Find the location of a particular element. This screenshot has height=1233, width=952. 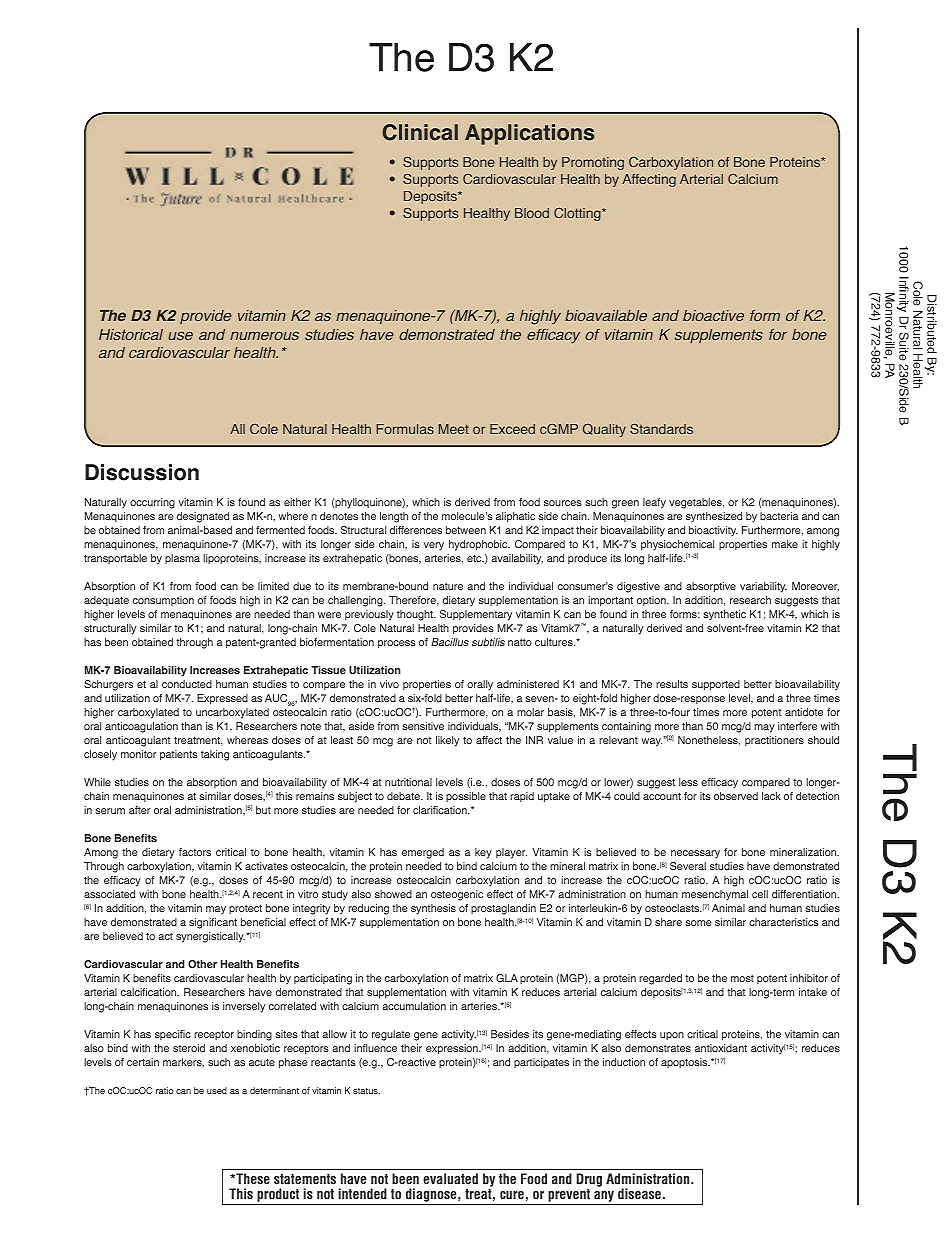

Clinical is located at coordinates (420, 132).
